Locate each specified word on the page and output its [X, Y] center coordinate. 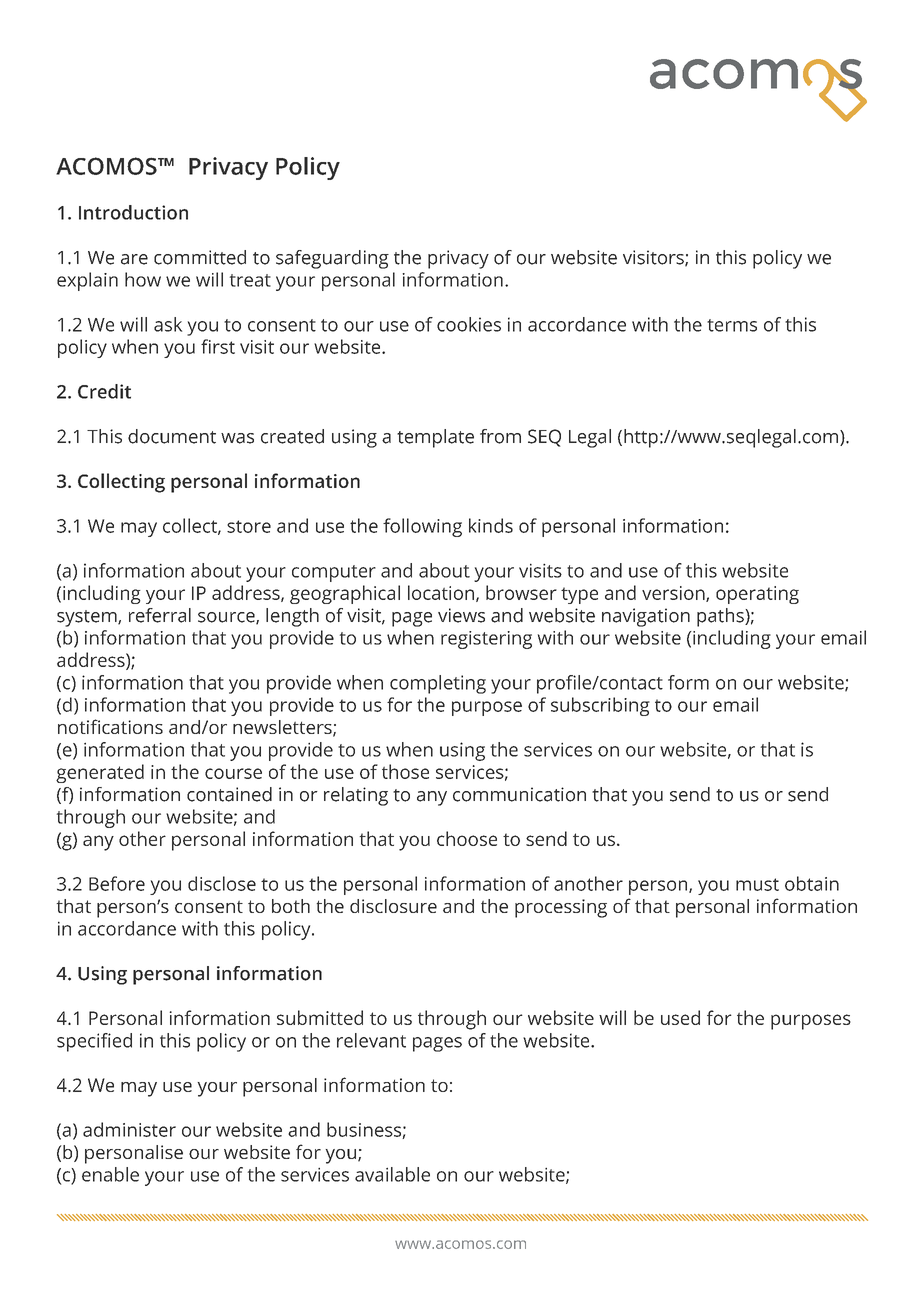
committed [200, 257]
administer [129, 1129]
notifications [110, 726]
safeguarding [332, 259]
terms [732, 325]
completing [438, 684]
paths [721, 617]
